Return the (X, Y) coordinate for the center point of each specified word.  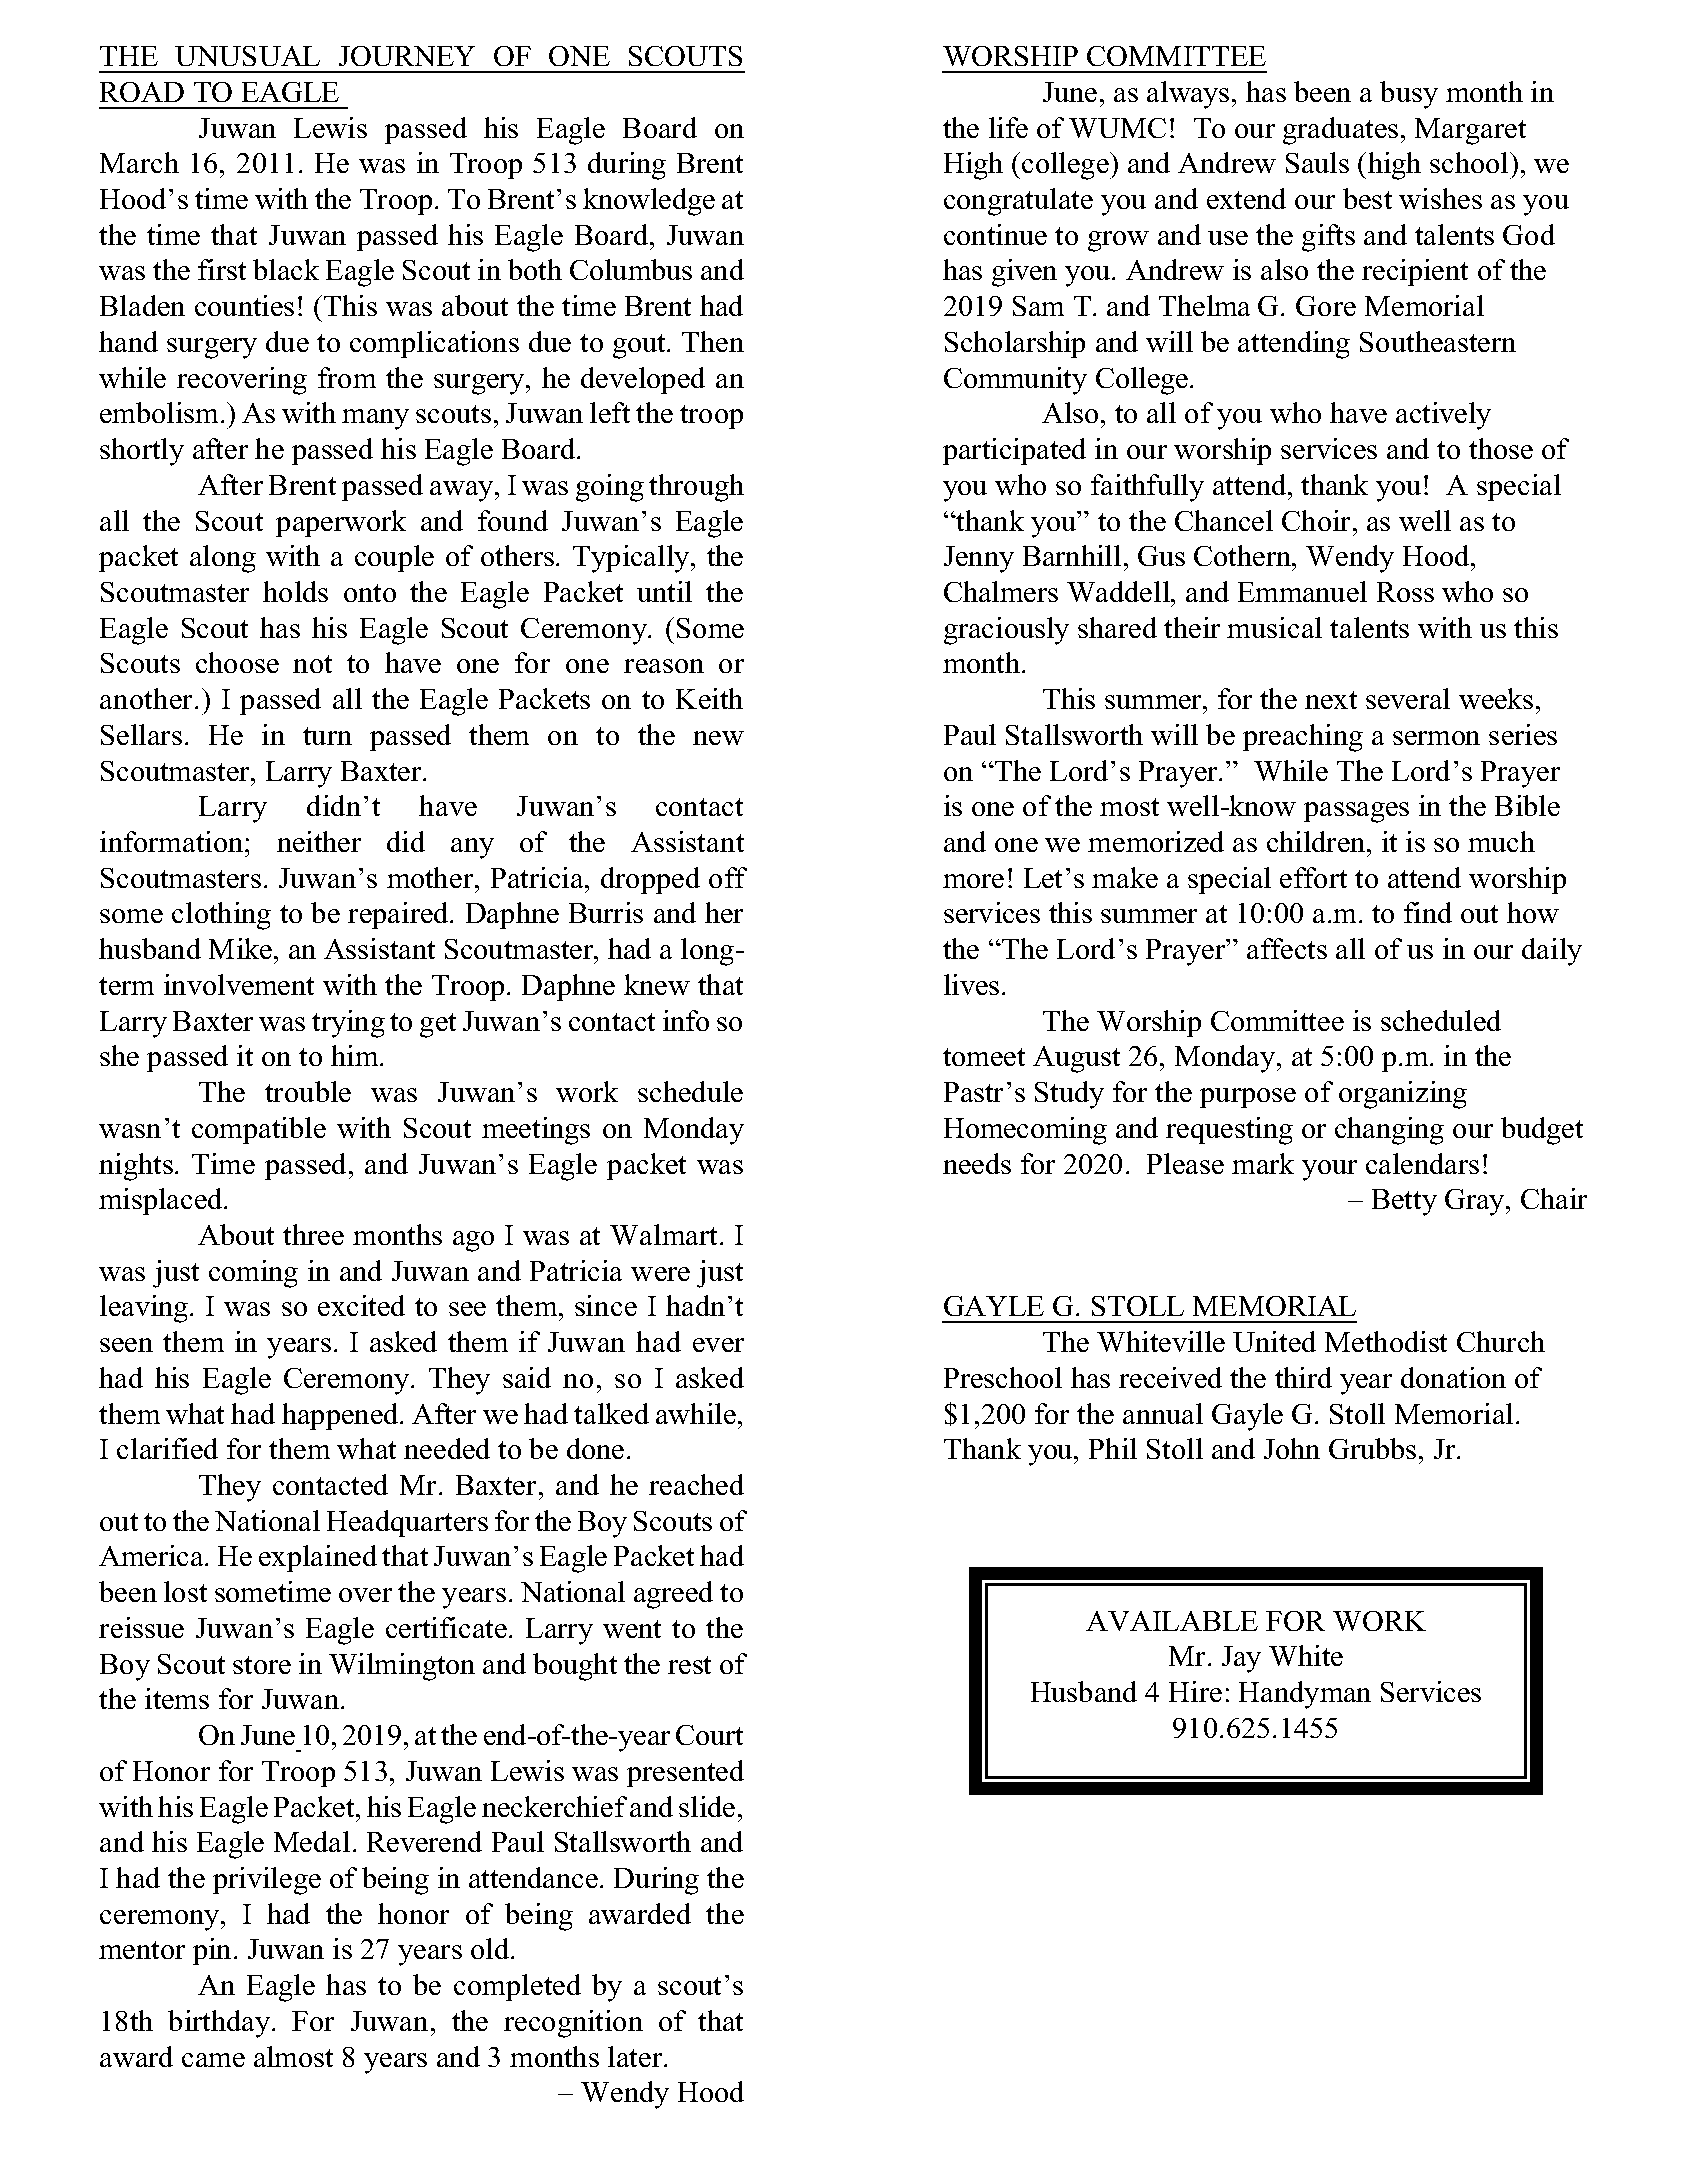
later (635, 2056)
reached (696, 1484)
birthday (219, 2024)
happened (341, 1416)
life (1008, 127)
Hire (1195, 1691)
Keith (709, 698)
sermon (1436, 738)
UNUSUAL (247, 56)
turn (327, 736)
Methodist (1386, 1341)
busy (1409, 95)
